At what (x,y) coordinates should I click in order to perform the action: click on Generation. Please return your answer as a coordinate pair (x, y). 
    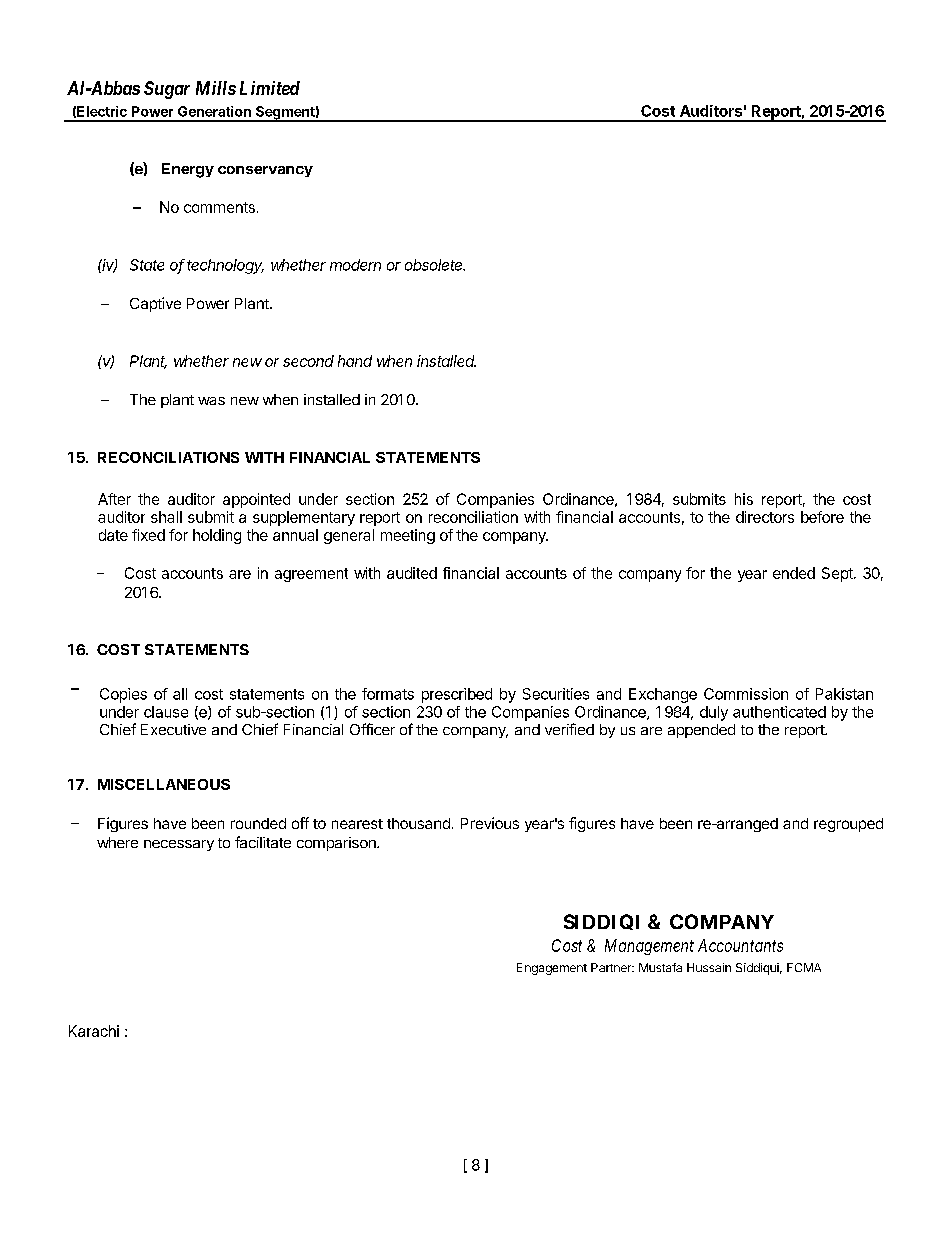
    Looking at the image, I should click on (214, 111).
